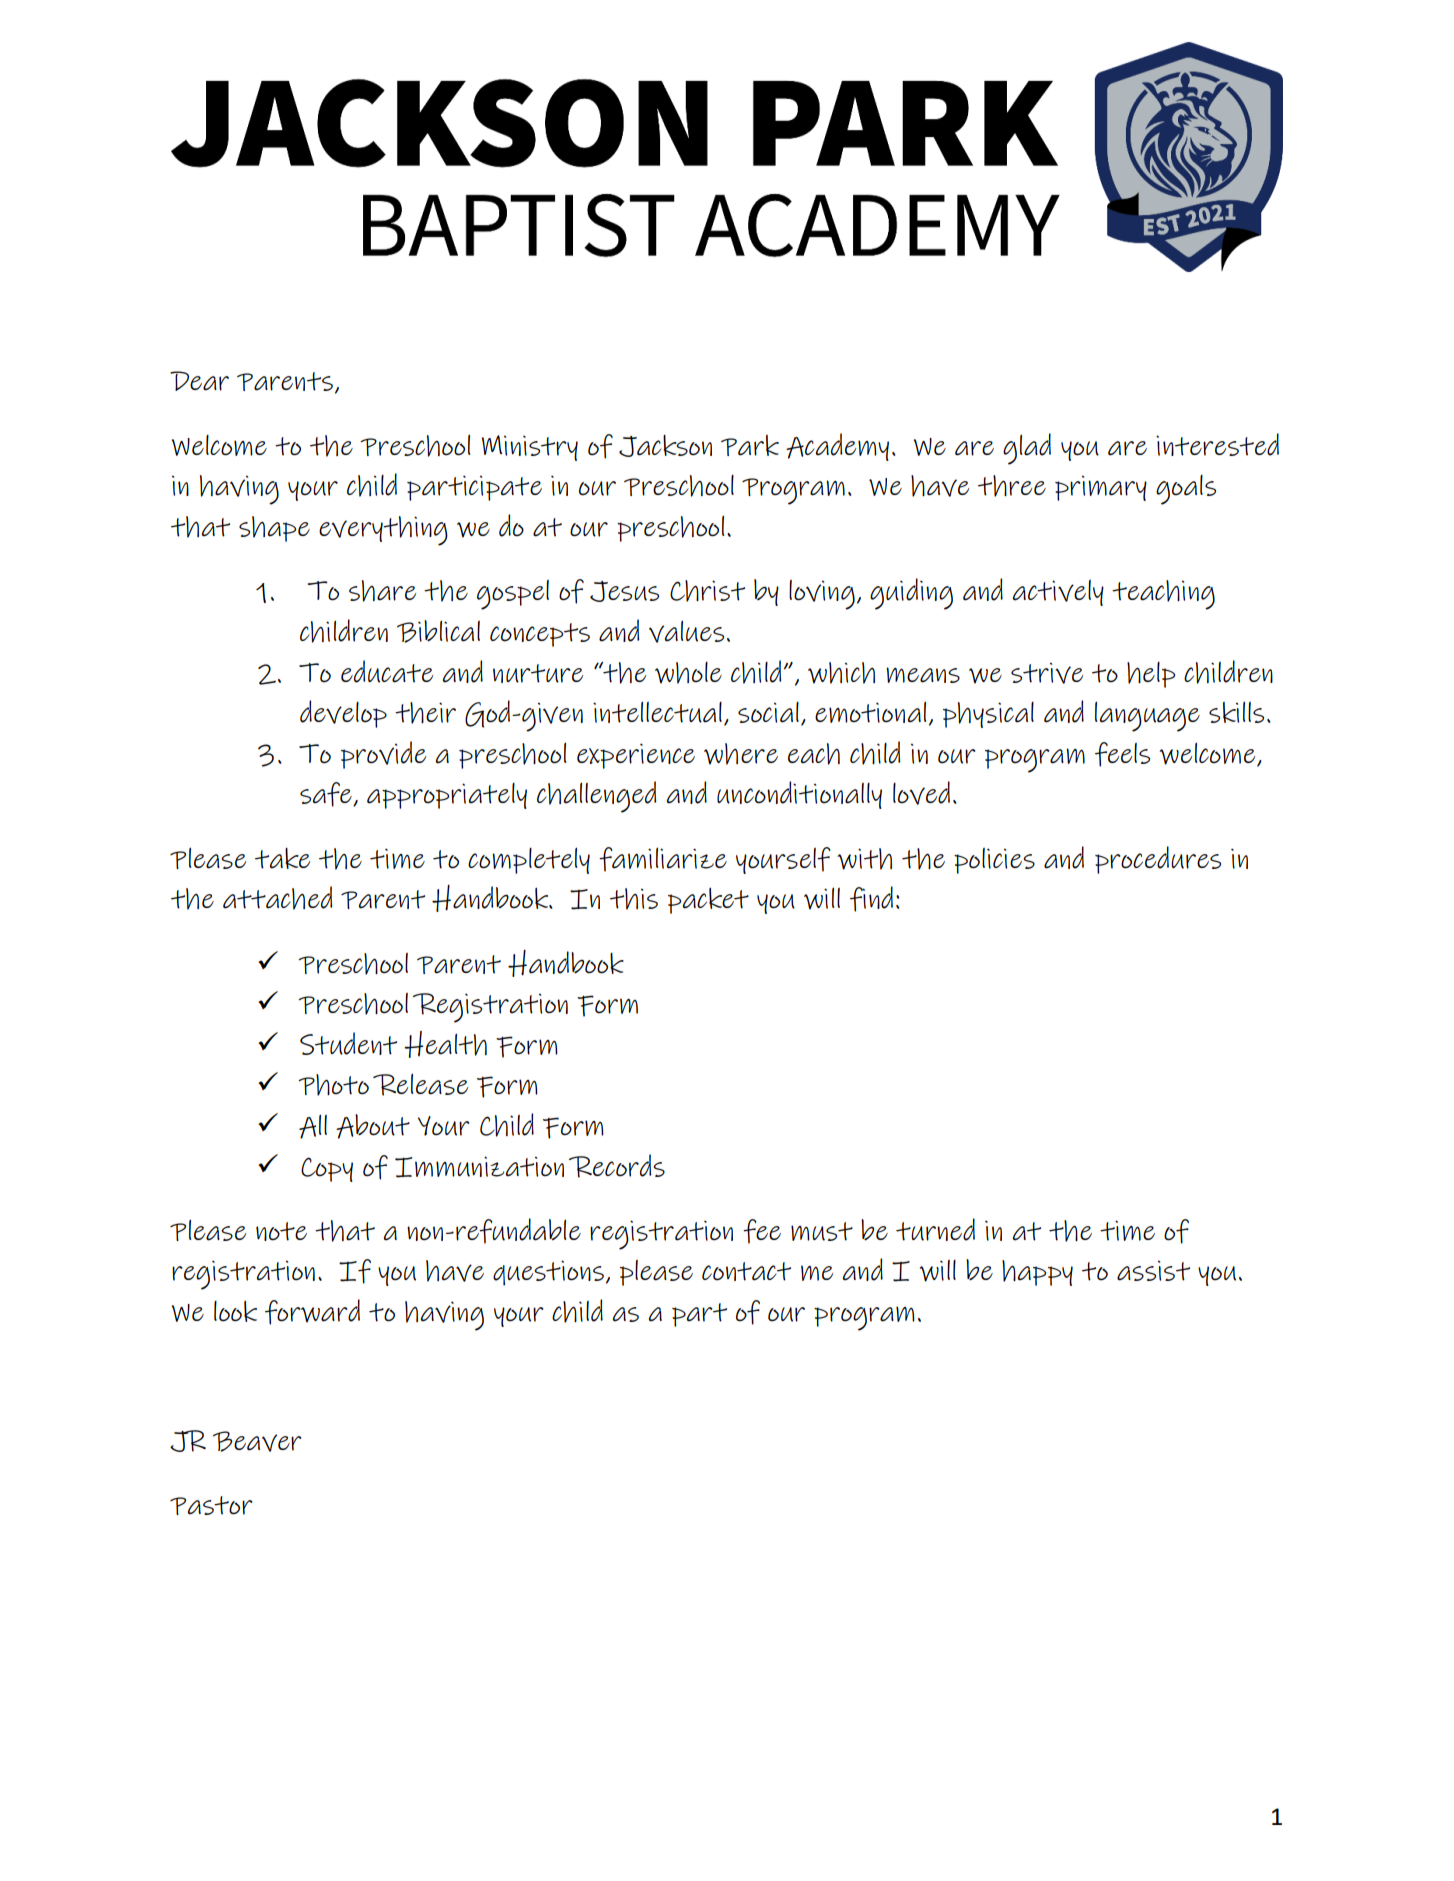 The image size is (1454, 1881). What do you see at coordinates (746, 1271) in the screenshot?
I see `contact` at bounding box center [746, 1271].
